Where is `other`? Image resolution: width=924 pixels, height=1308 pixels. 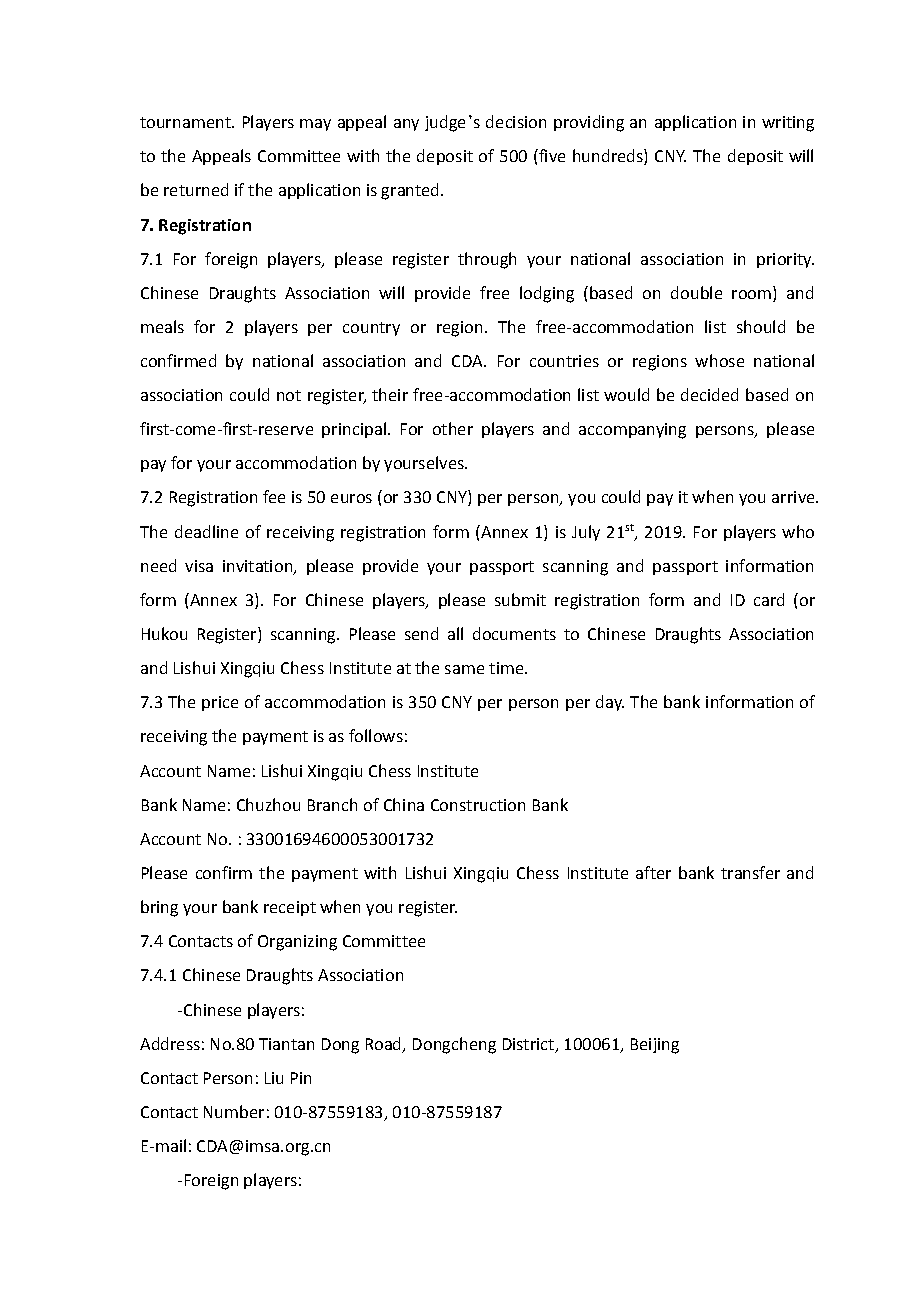
other is located at coordinates (453, 428).
